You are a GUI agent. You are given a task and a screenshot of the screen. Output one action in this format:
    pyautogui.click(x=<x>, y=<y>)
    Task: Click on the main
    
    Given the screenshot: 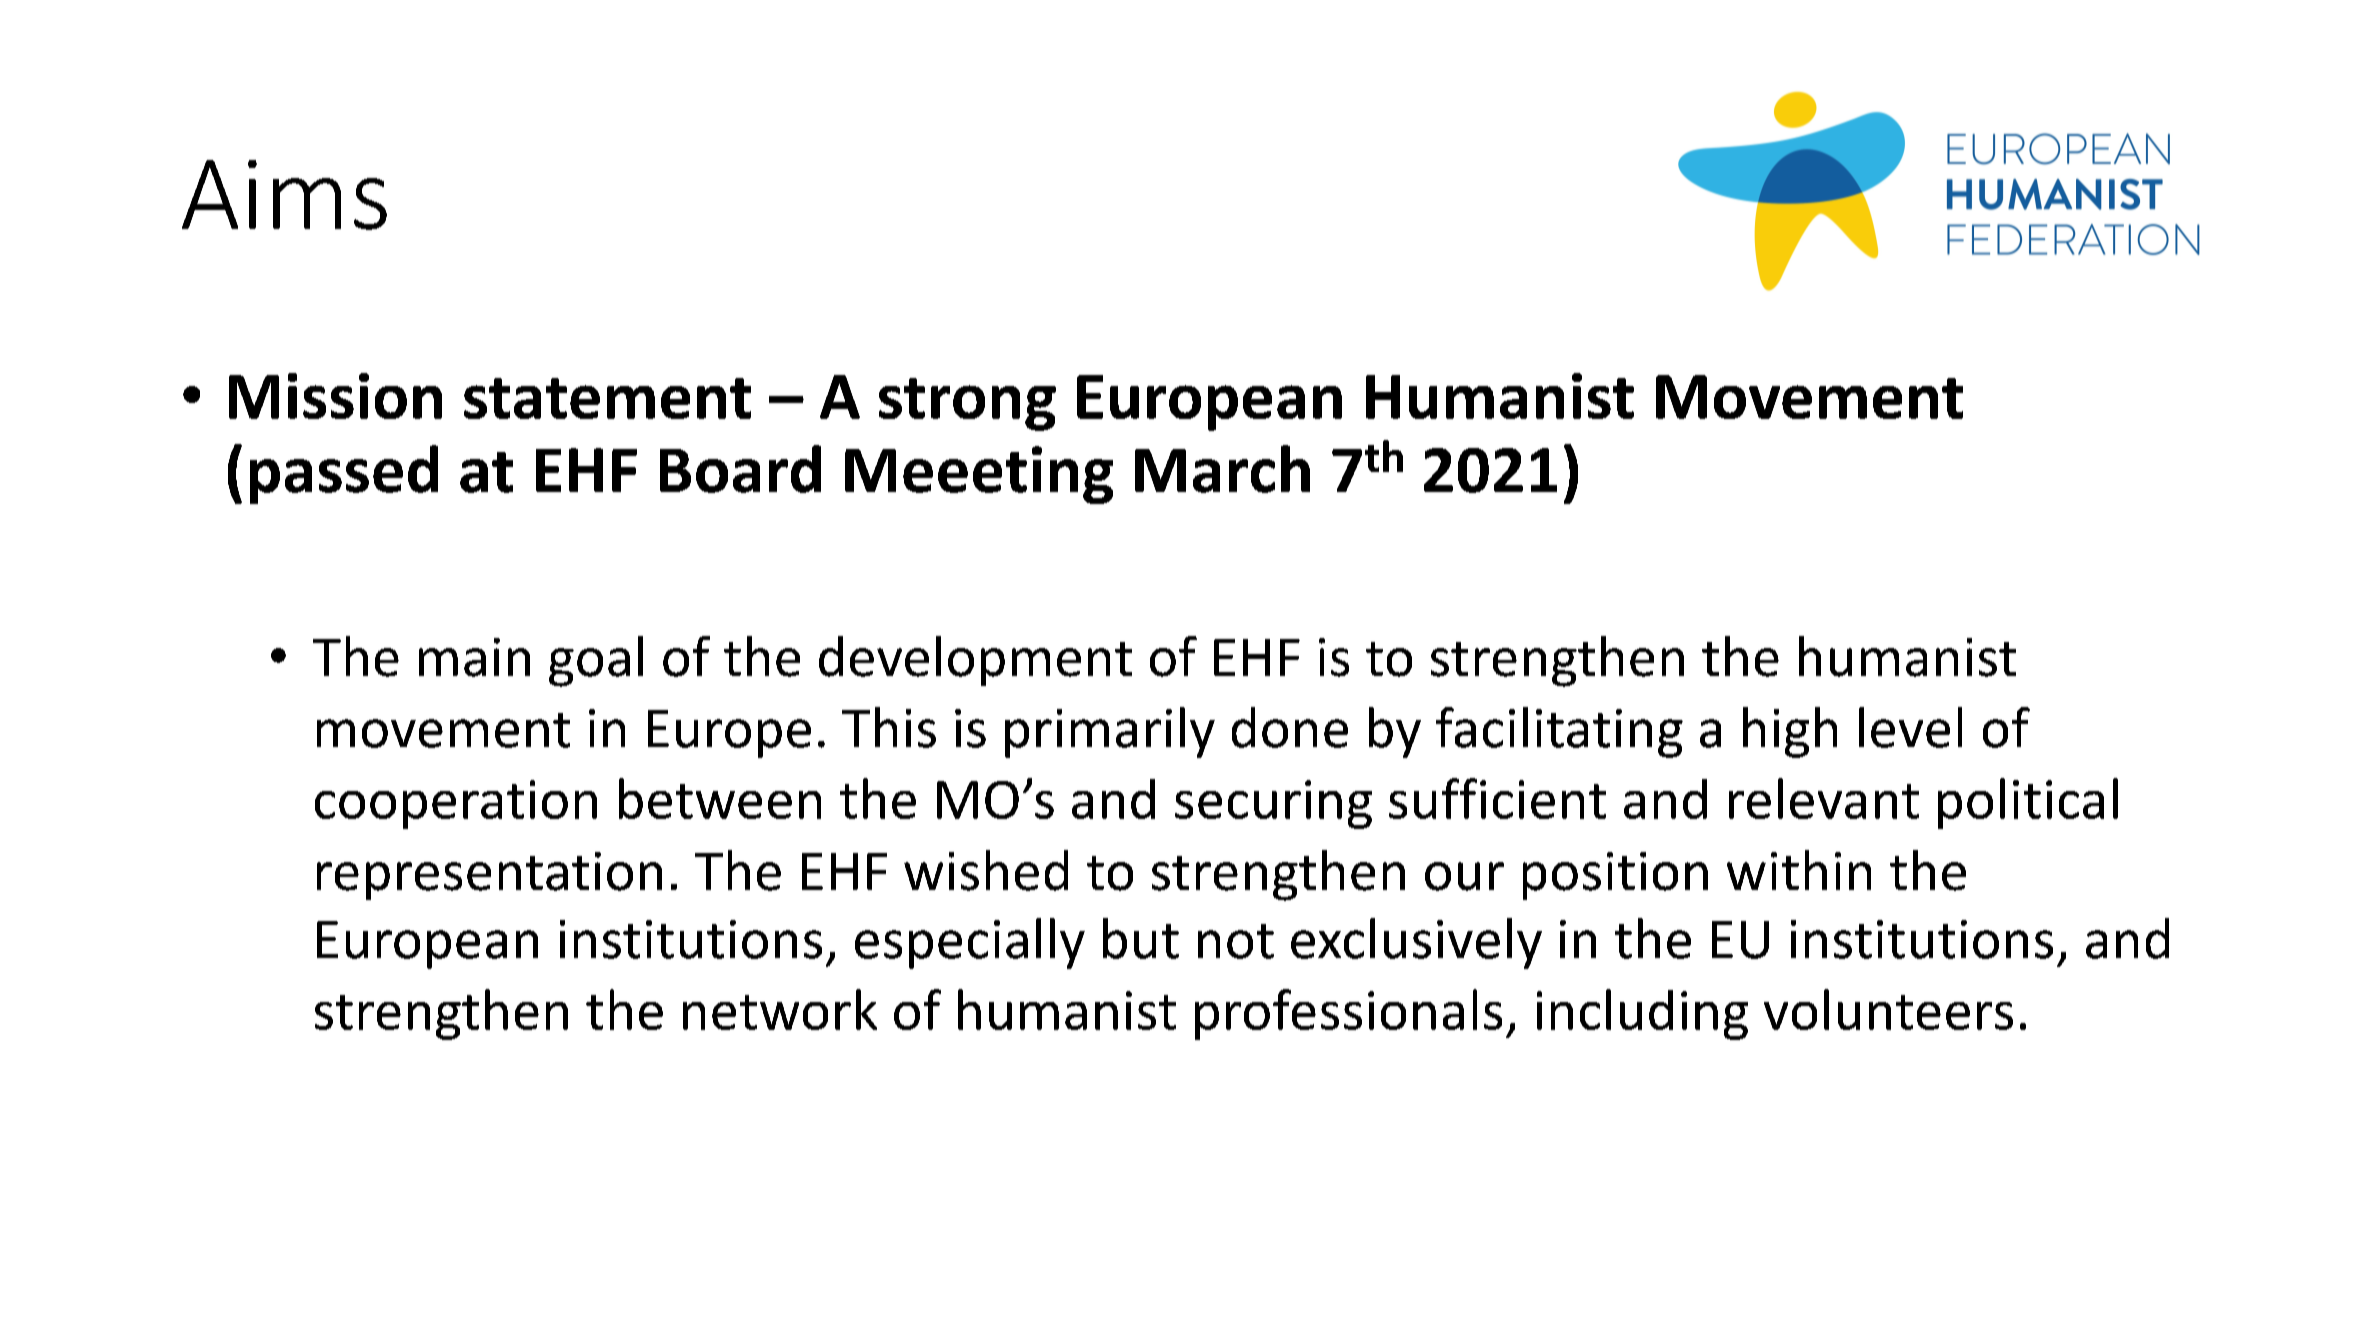 What is the action you would take?
    pyautogui.click(x=474, y=657)
